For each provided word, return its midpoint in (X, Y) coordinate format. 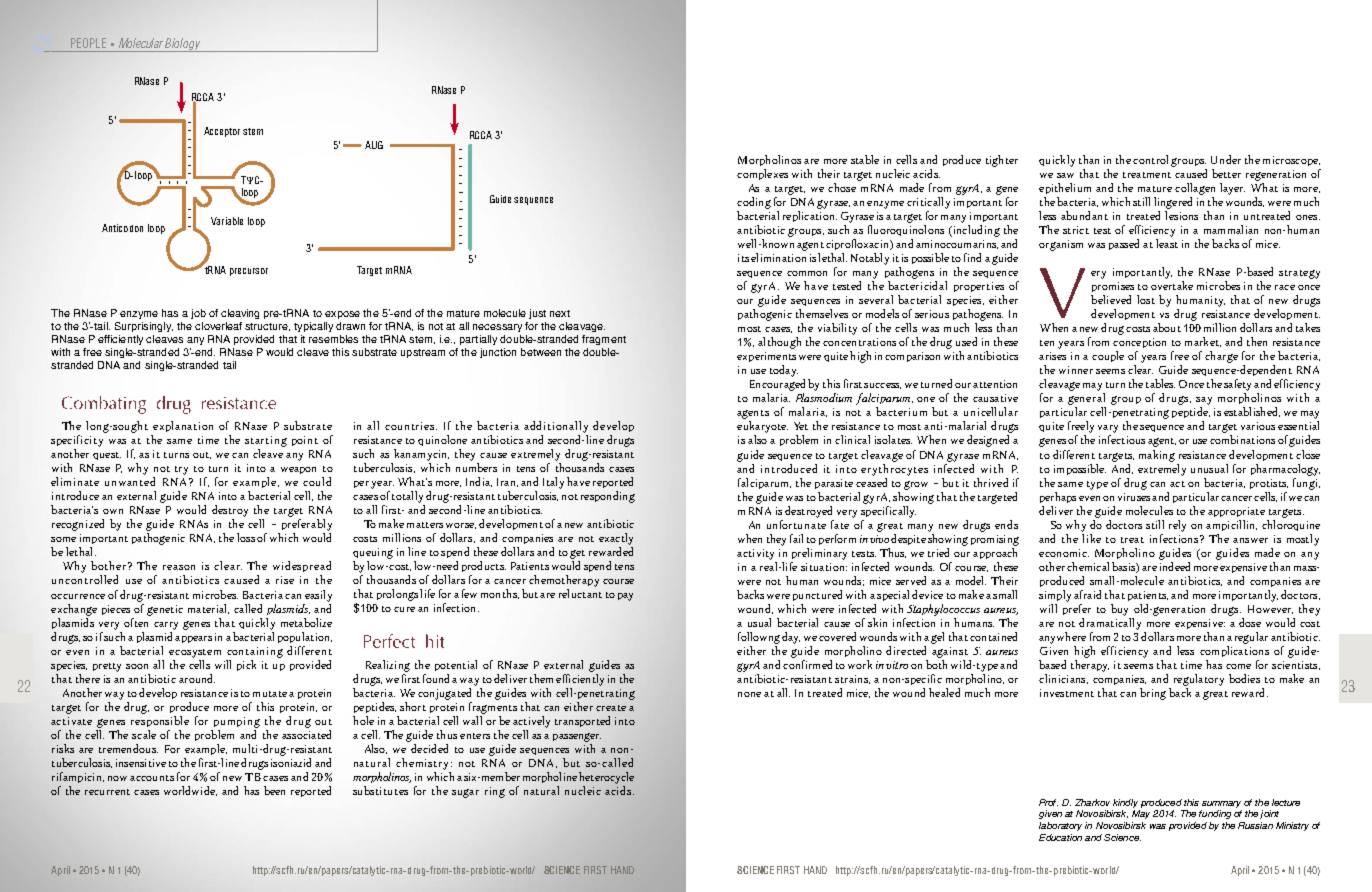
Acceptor (222, 132)
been (274, 790)
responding (608, 497)
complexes (762, 174)
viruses (1134, 497)
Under (1226, 159)
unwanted (130, 481)
